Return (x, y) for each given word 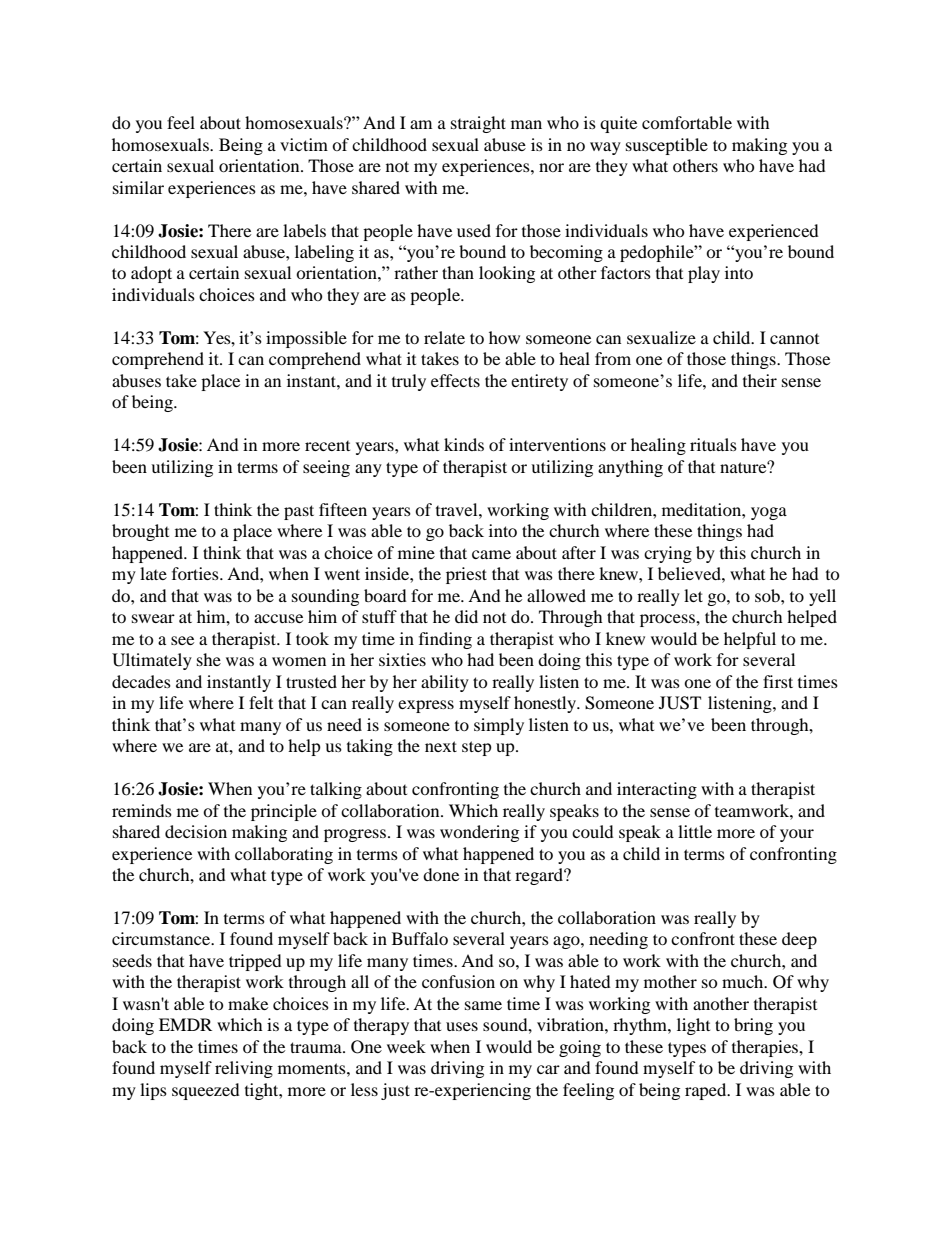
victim (304, 144)
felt (261, 702)
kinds (464, 444)
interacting (657, 790)
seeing (326, 468)
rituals (713, 444)
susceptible (667, 146)
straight (478, 124)
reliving (244, 1069)
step (477, 748)
